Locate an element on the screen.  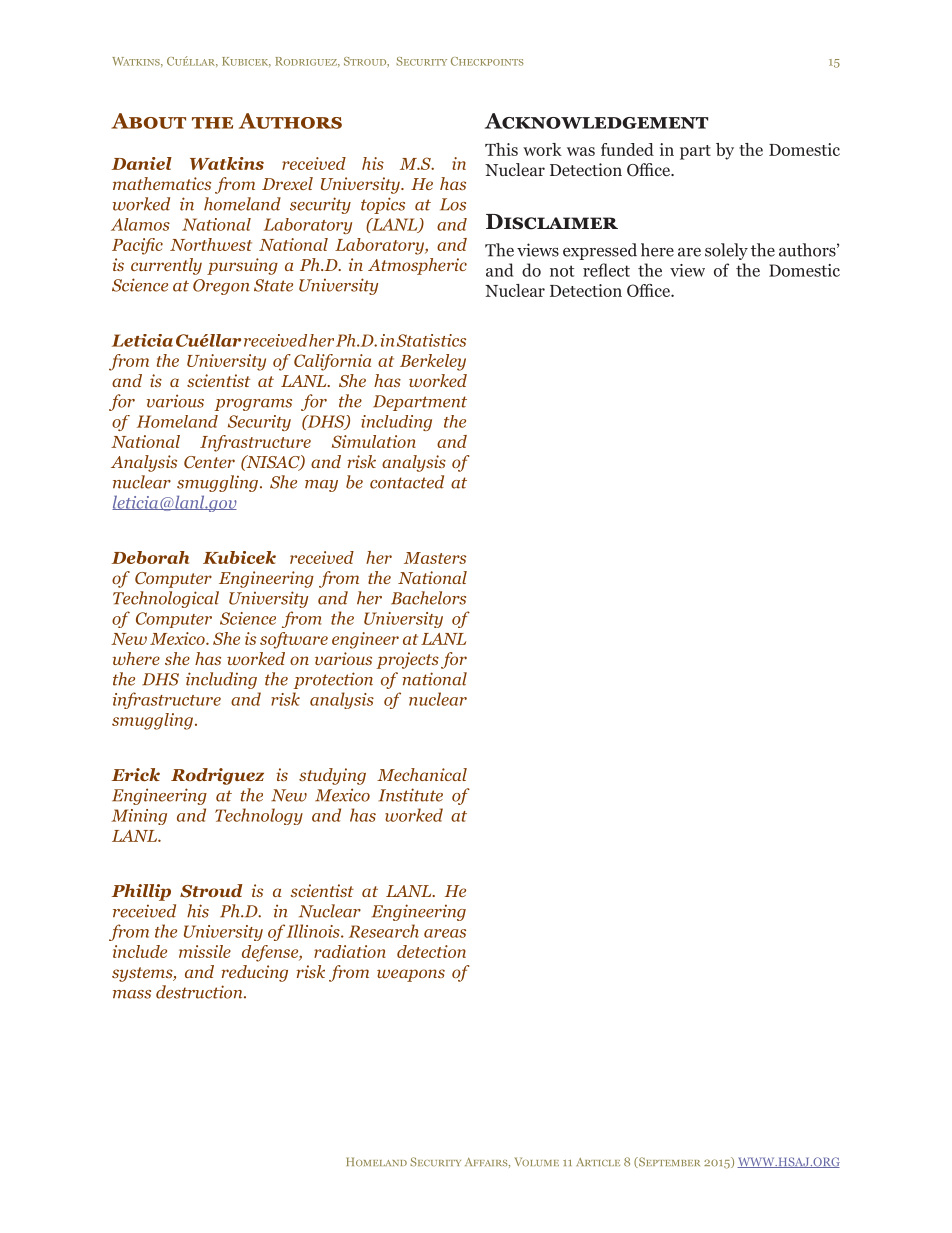
Technology is located at coordinates (259, 816).
